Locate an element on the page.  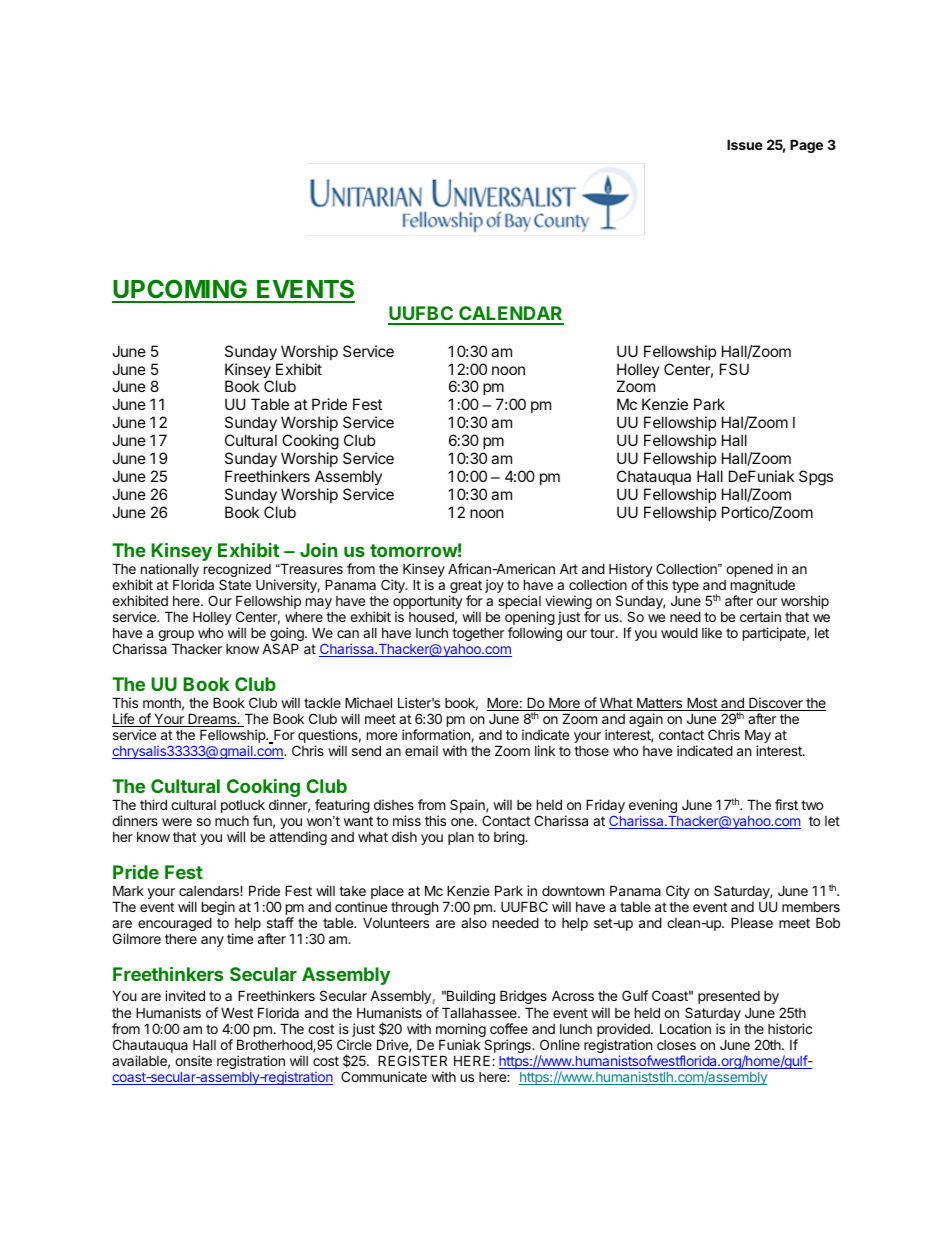
onsite is located at coordinates (193, 1060).
